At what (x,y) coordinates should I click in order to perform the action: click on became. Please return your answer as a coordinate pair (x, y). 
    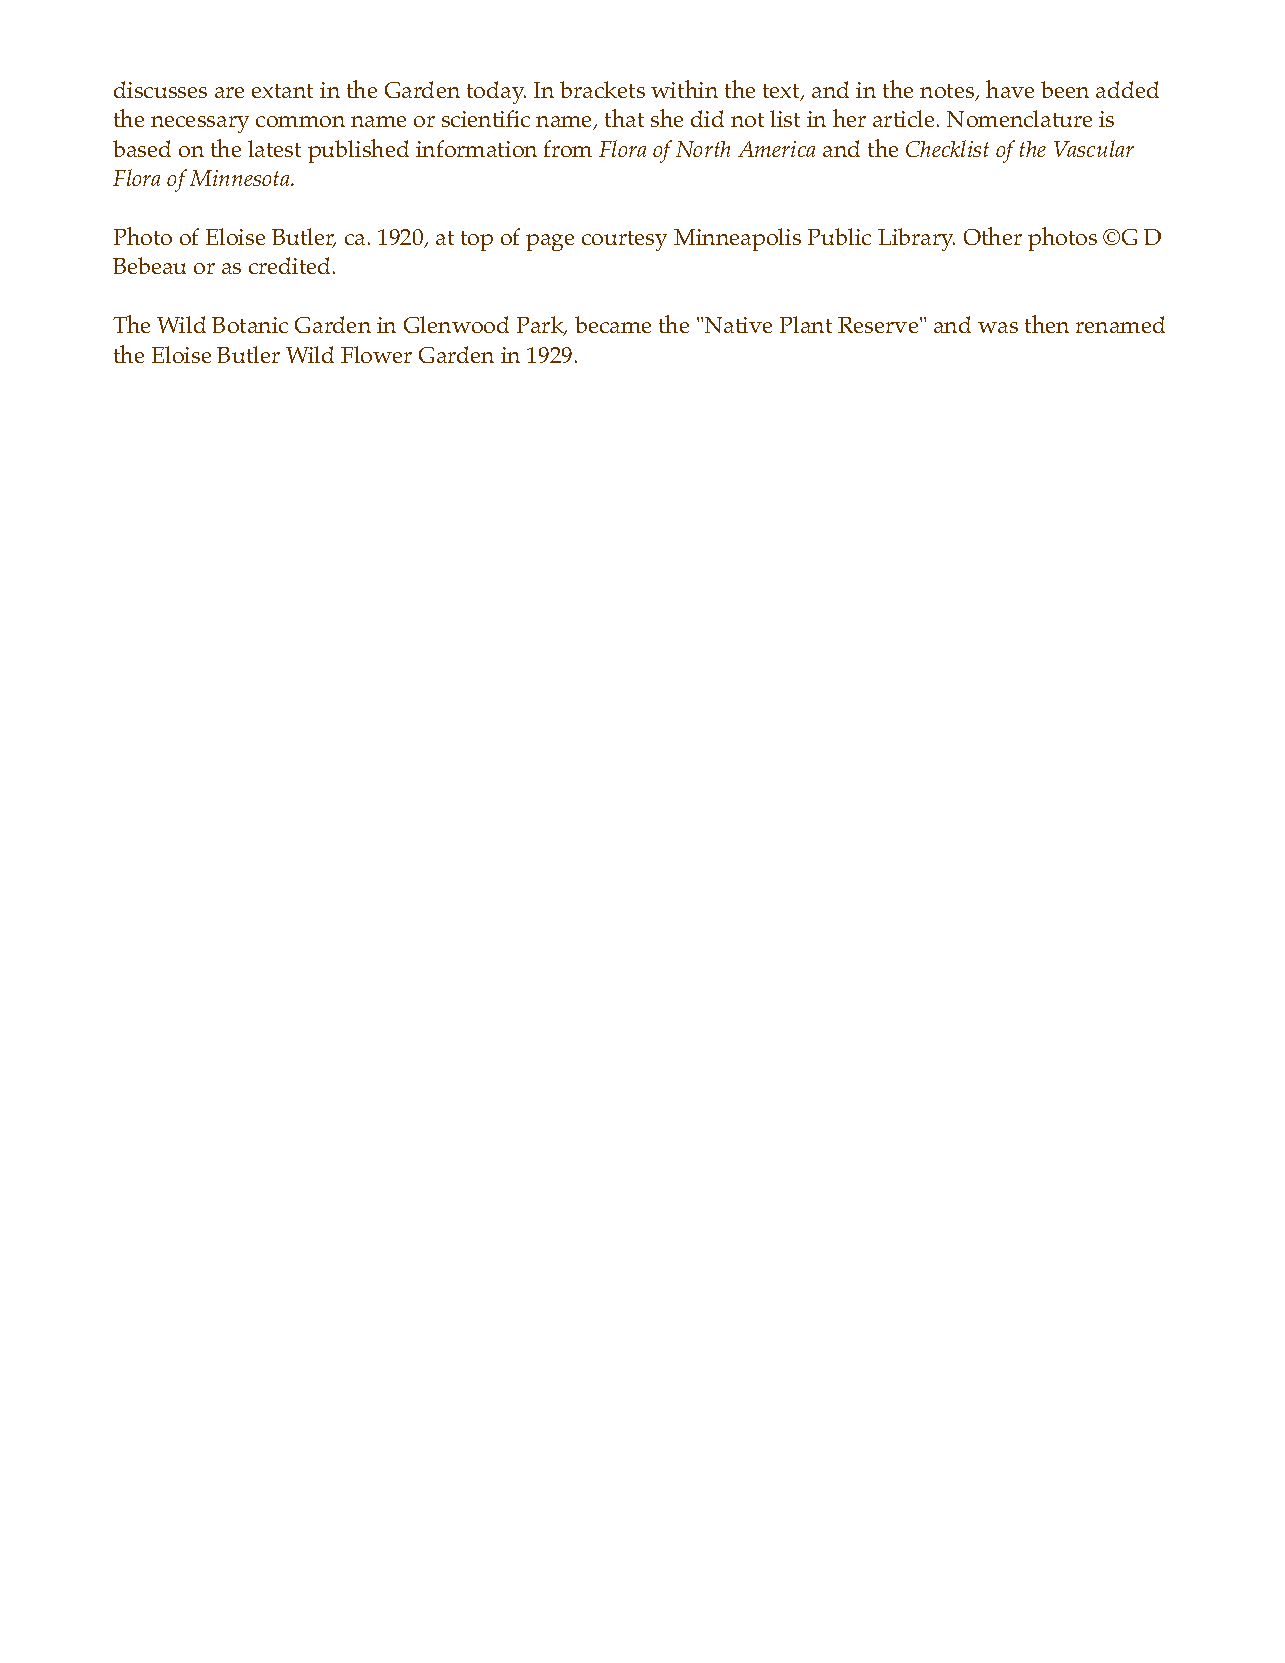
    Looking at the image, I should click on (613, 324).
